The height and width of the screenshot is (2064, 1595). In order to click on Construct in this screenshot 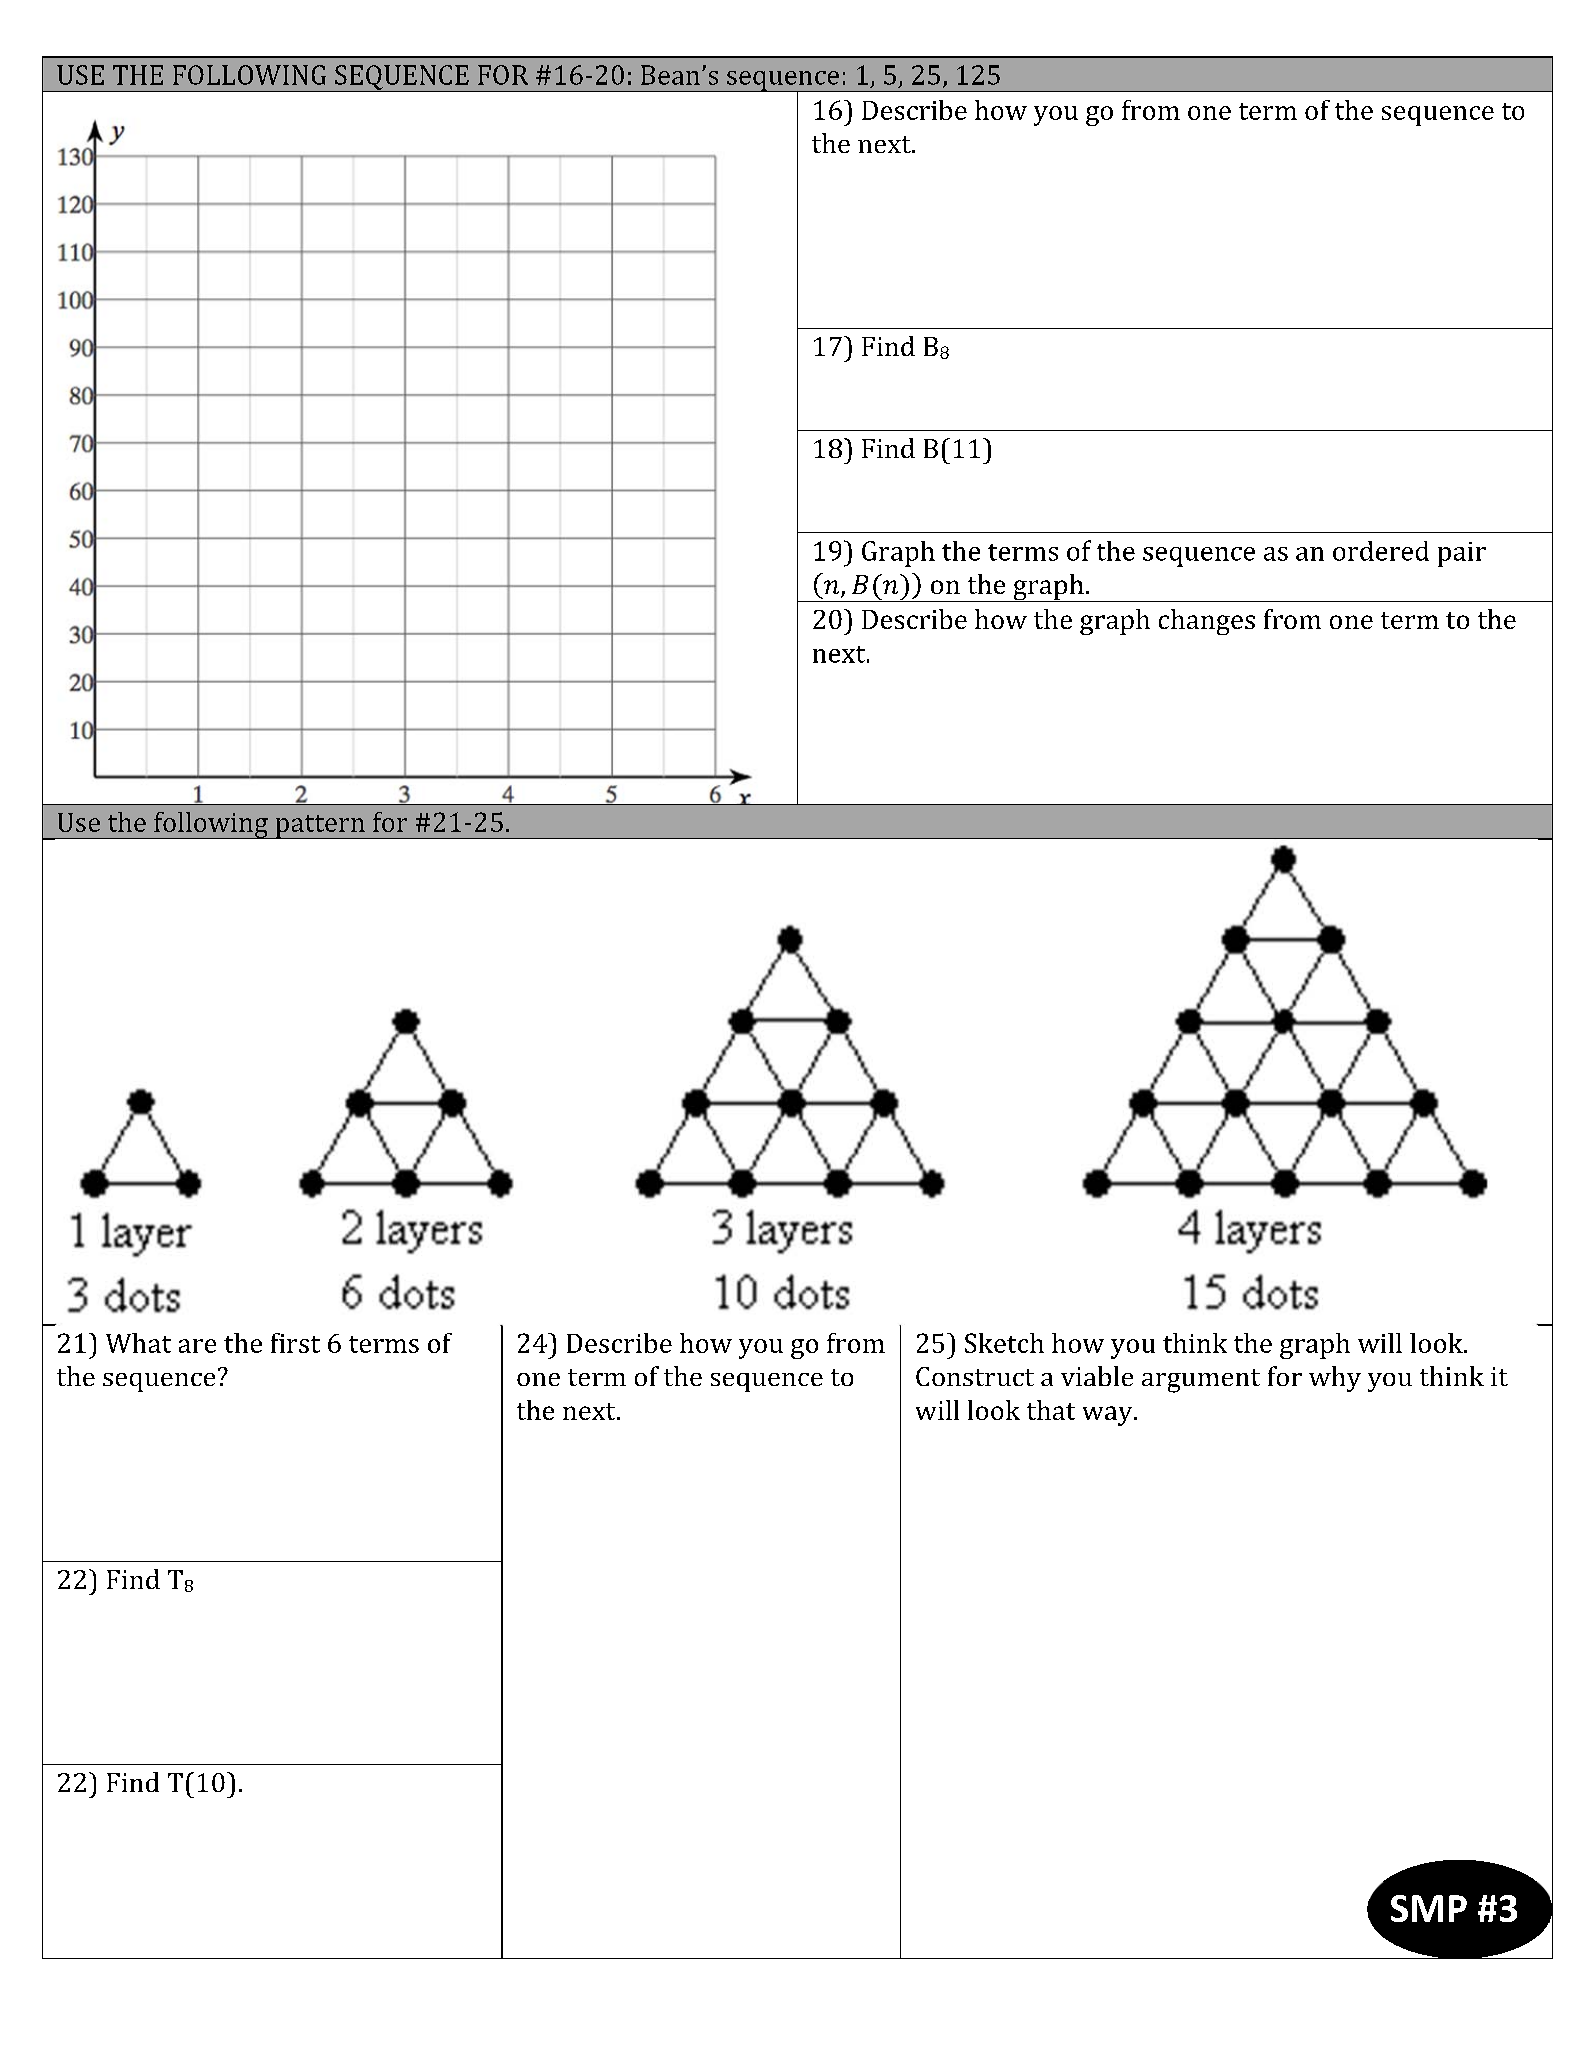, I will do `click(975, 1376)`.
